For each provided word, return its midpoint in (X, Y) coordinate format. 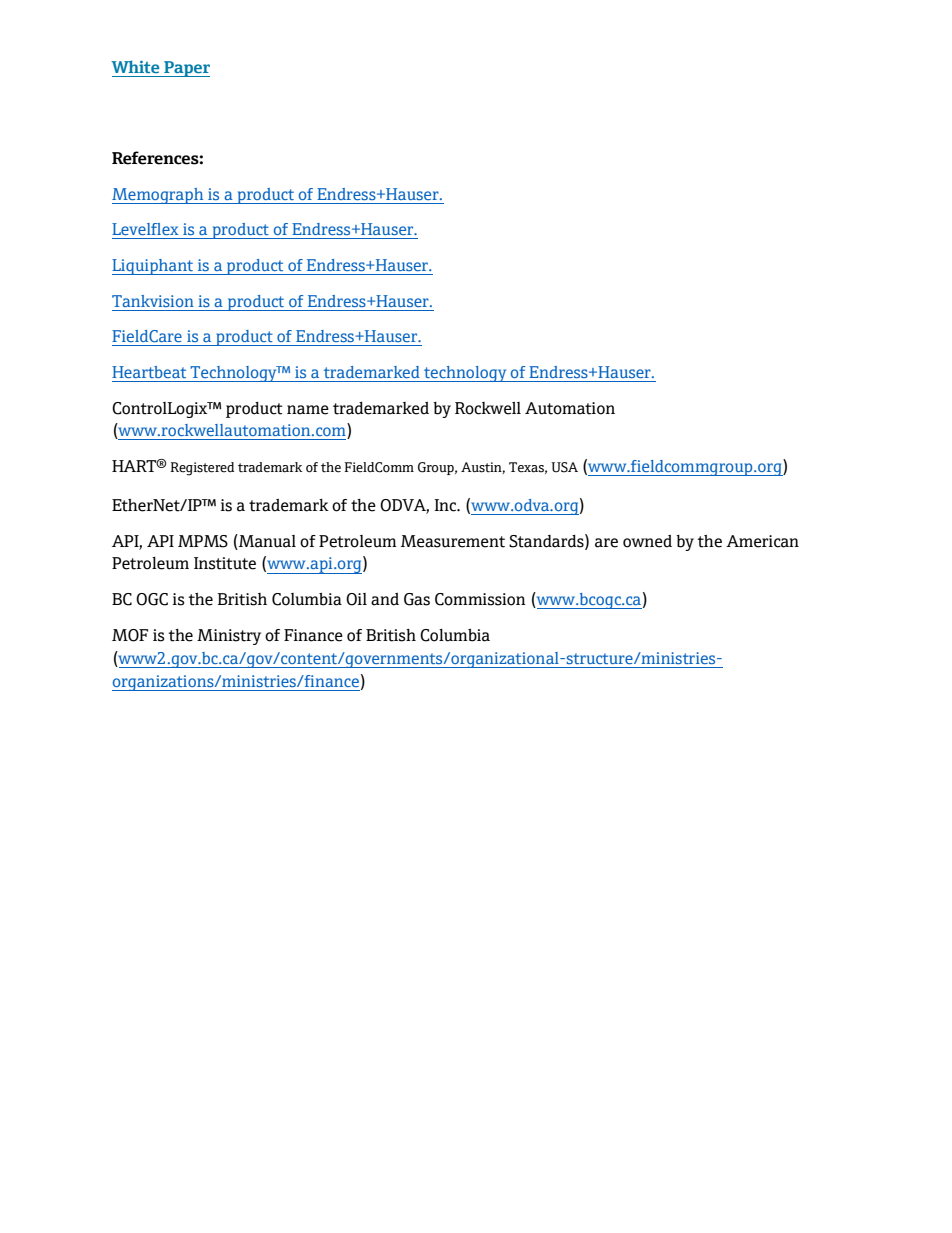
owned (647, 541)
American (762, 541)
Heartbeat (149, 372)
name (308, 410)
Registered (202, 469)
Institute (225, 563)
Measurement (453, 541)
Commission (480, 599)
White (135, 66)
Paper (186, 69)
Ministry (229, 637)
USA (564, 467)
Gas (417, 599)
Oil (356, 599)
